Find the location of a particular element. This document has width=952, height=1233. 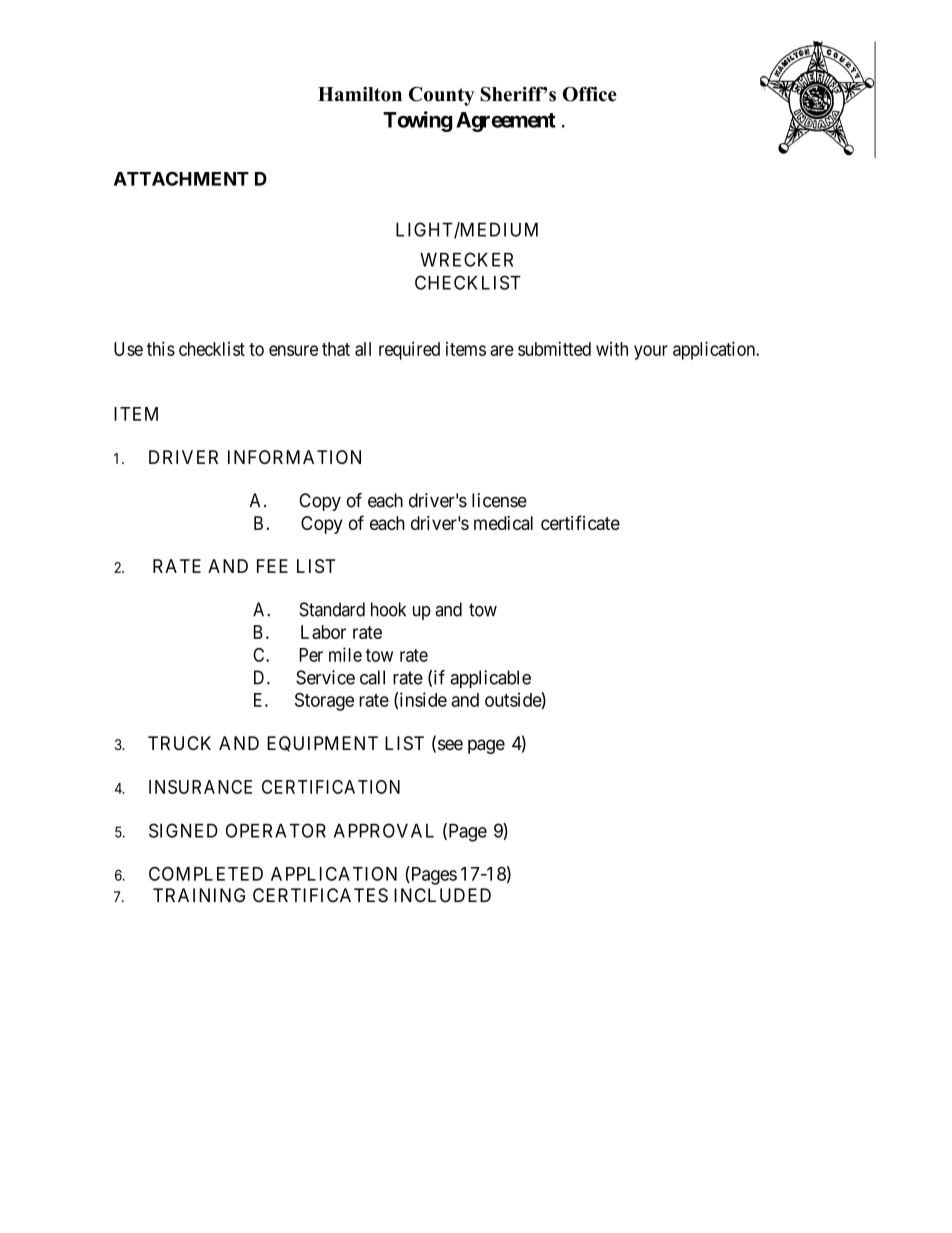

applicable is located at coordinates (490, 679).
